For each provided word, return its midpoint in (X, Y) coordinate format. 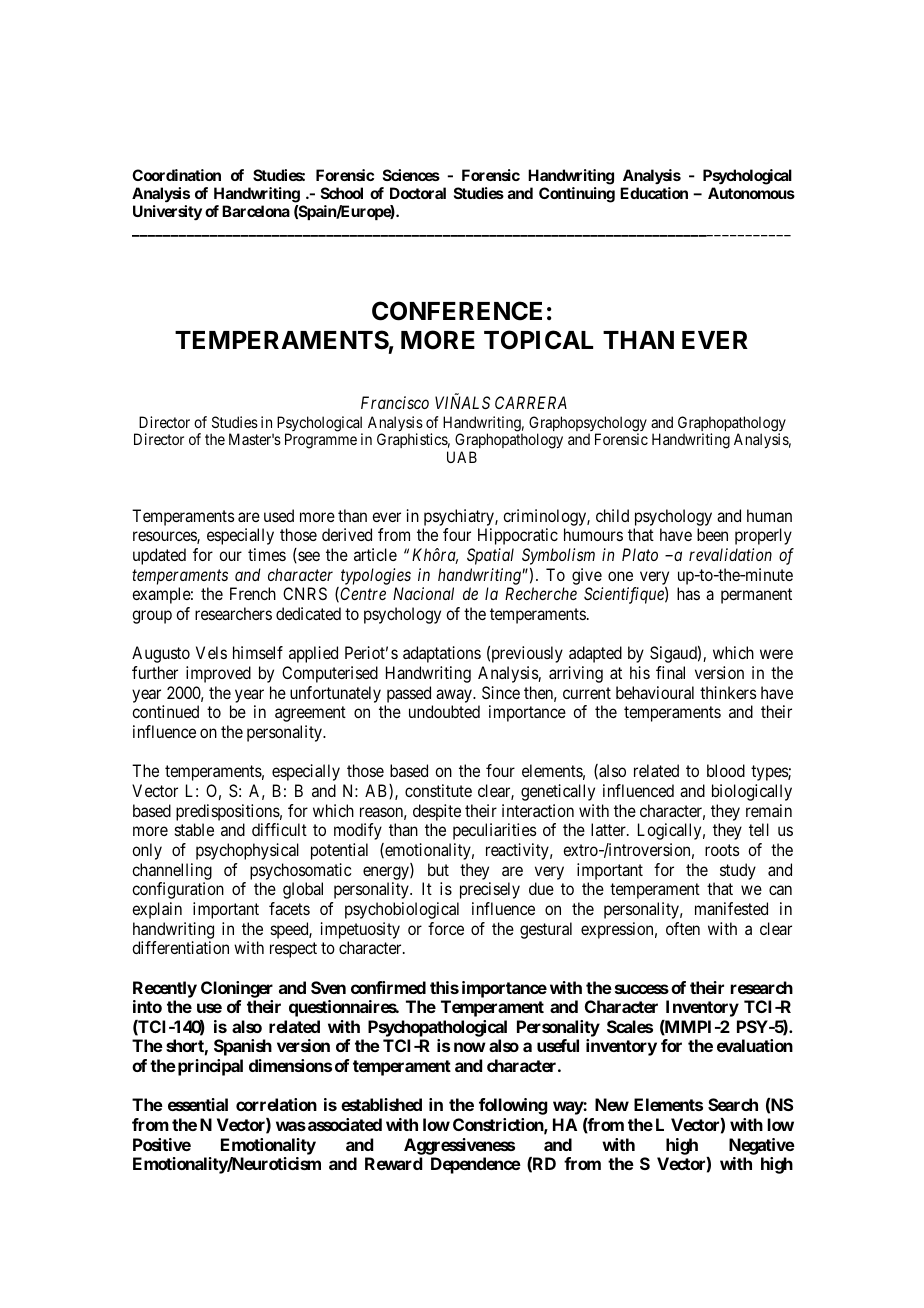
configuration (178, 890)
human (769, 515)
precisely (490, 890)
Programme (321, 441)
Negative (762, 1146)
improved (218, 674)
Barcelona (256, 211)
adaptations (442, 654)
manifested (731, 908)
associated (345, 1124)
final (670, 672)
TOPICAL (538, 340)
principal (210, 1067)
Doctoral (418, 193)
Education (654, 193)
